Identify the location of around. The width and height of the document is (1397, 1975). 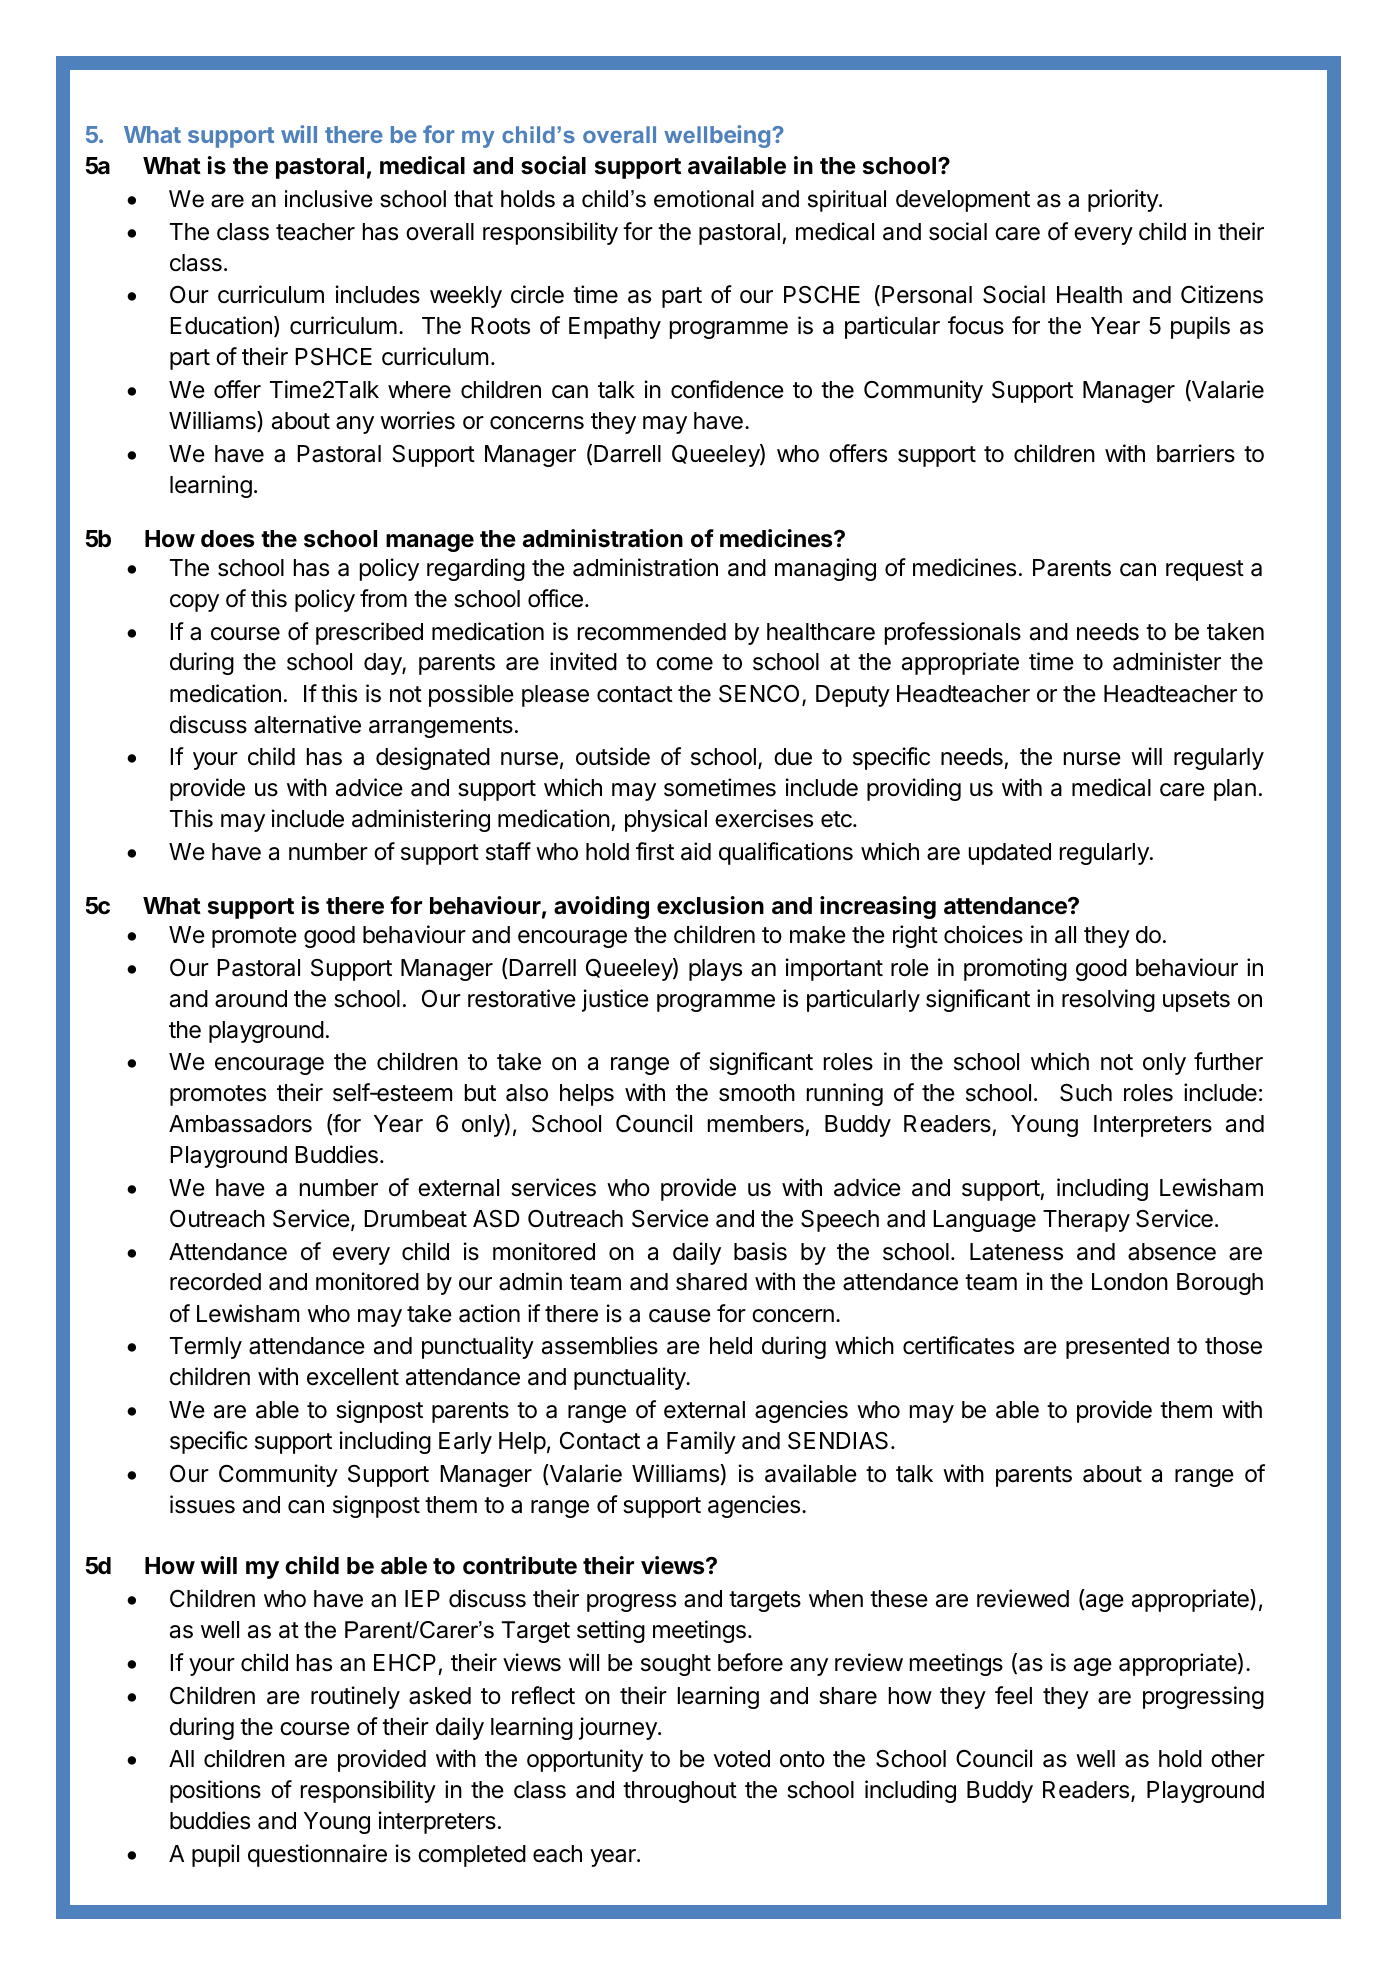
(251, 999).
